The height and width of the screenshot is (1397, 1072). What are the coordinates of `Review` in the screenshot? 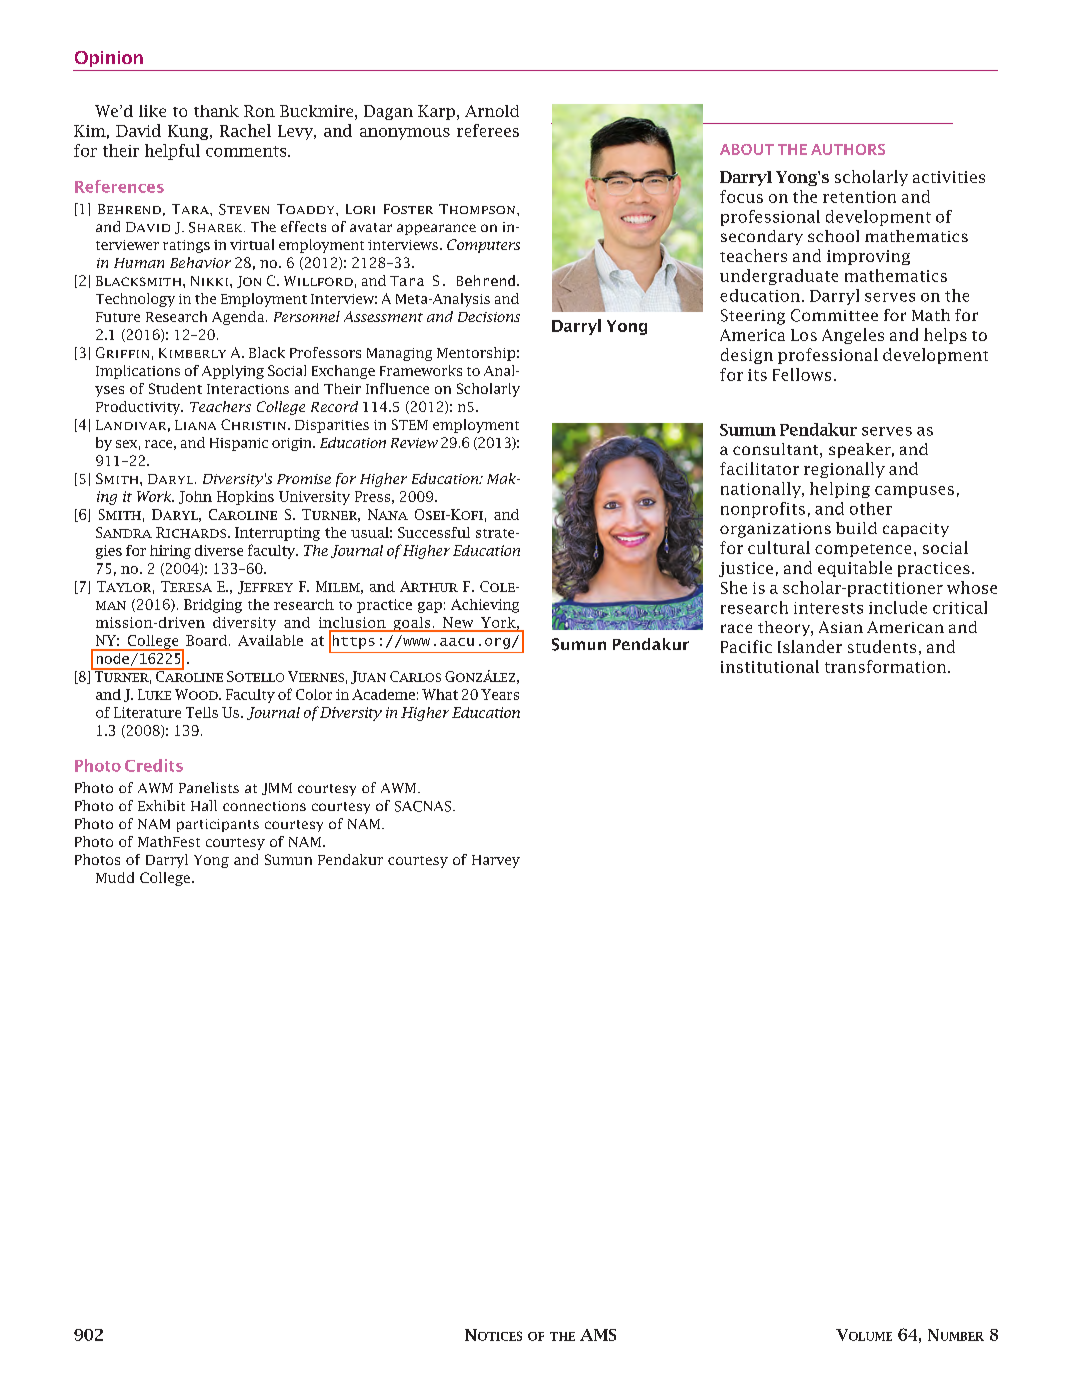 It's located at (414, 443).
